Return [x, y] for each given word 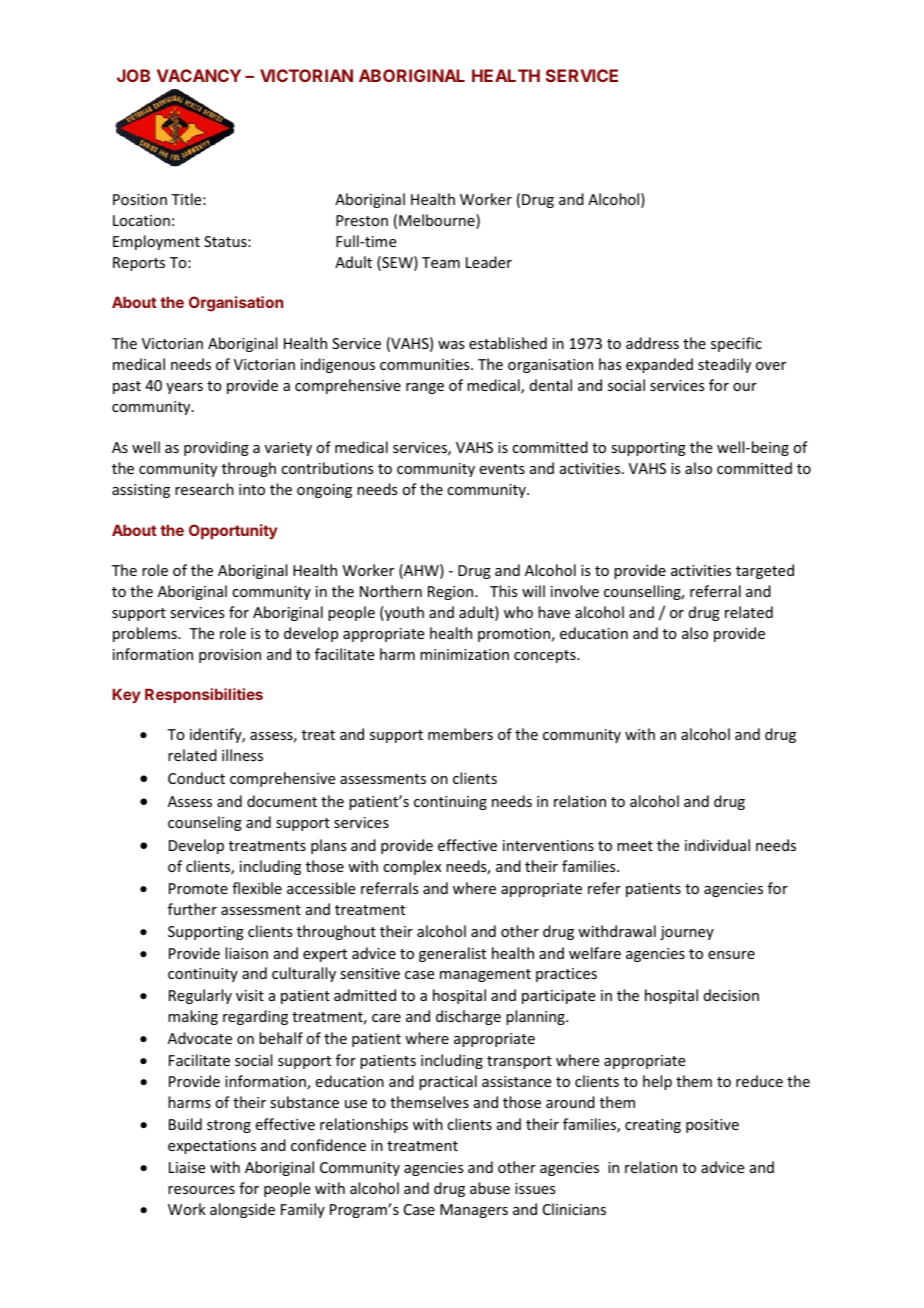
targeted [765, 571]
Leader [489, 262]
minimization [464, 654]
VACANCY [199, 75]
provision [230, 656]
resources [201, 1190]
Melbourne [438, 221]
